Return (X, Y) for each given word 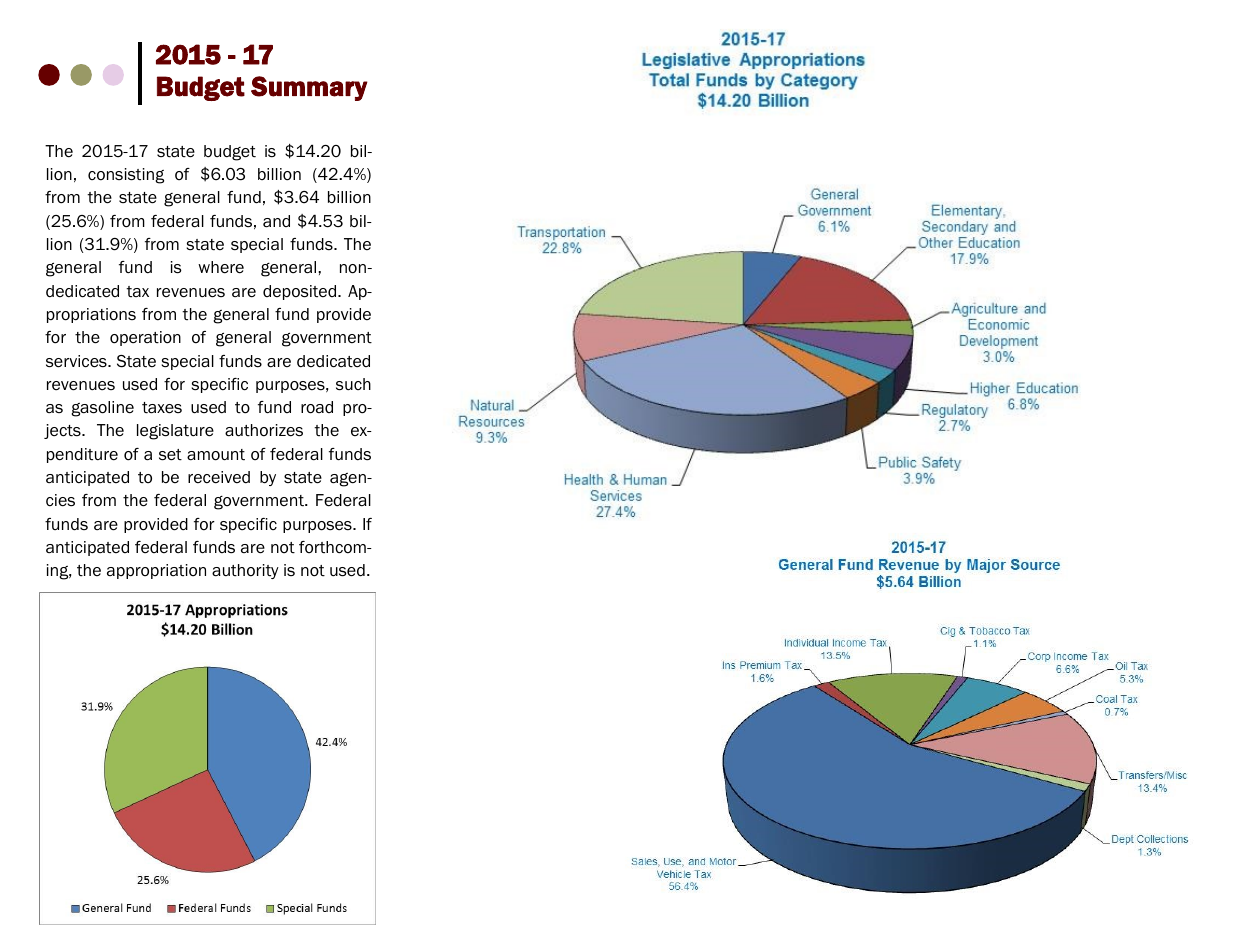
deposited (301, 292)
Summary (309, 88)
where (221, 267)
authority (245, 571)
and (276, 221)
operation (145, 338)
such (353, 384)
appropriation (156, 571)
